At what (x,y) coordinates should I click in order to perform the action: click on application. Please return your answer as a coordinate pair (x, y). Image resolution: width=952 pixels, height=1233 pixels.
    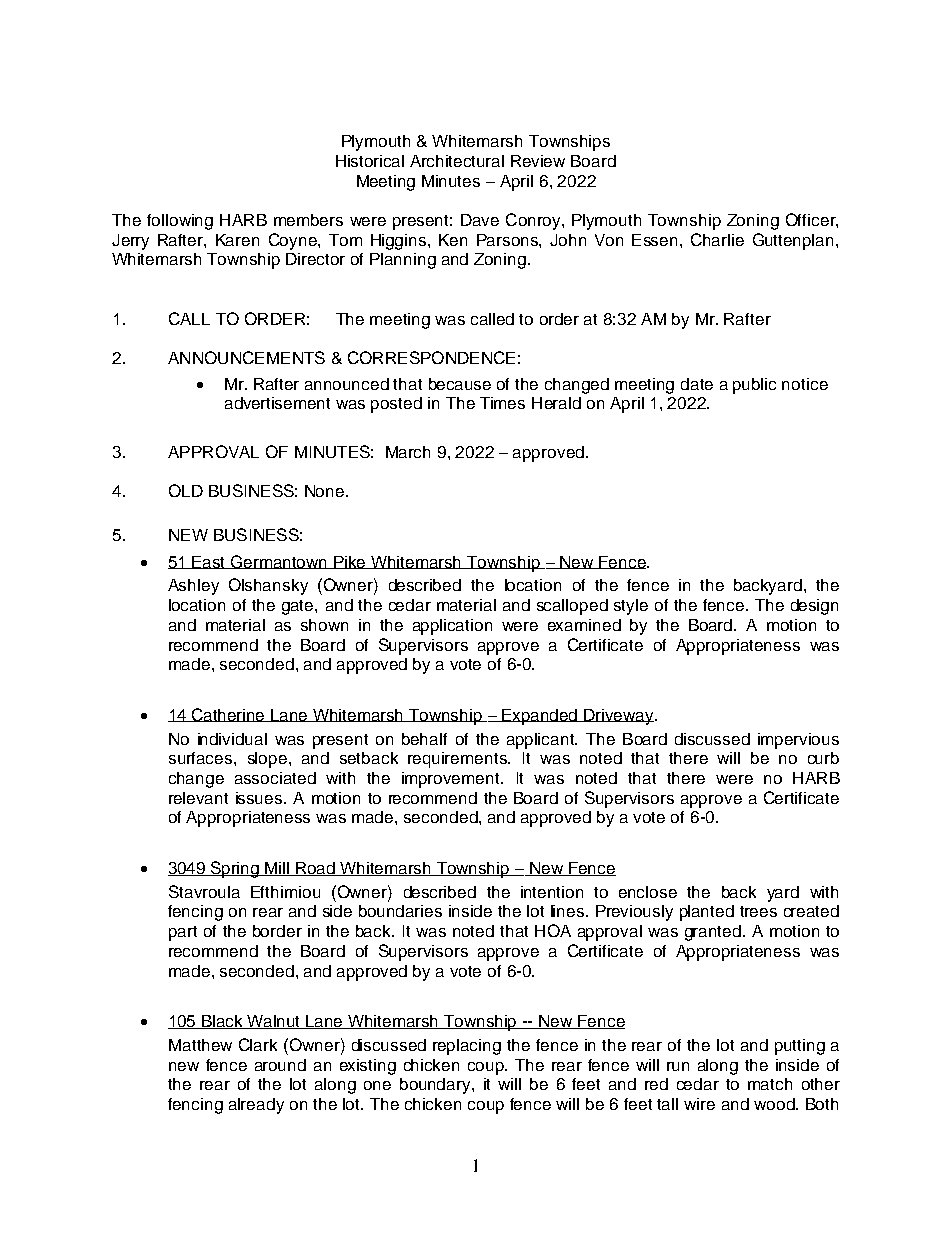
    Looking at the image, I should click on (452, 627).
